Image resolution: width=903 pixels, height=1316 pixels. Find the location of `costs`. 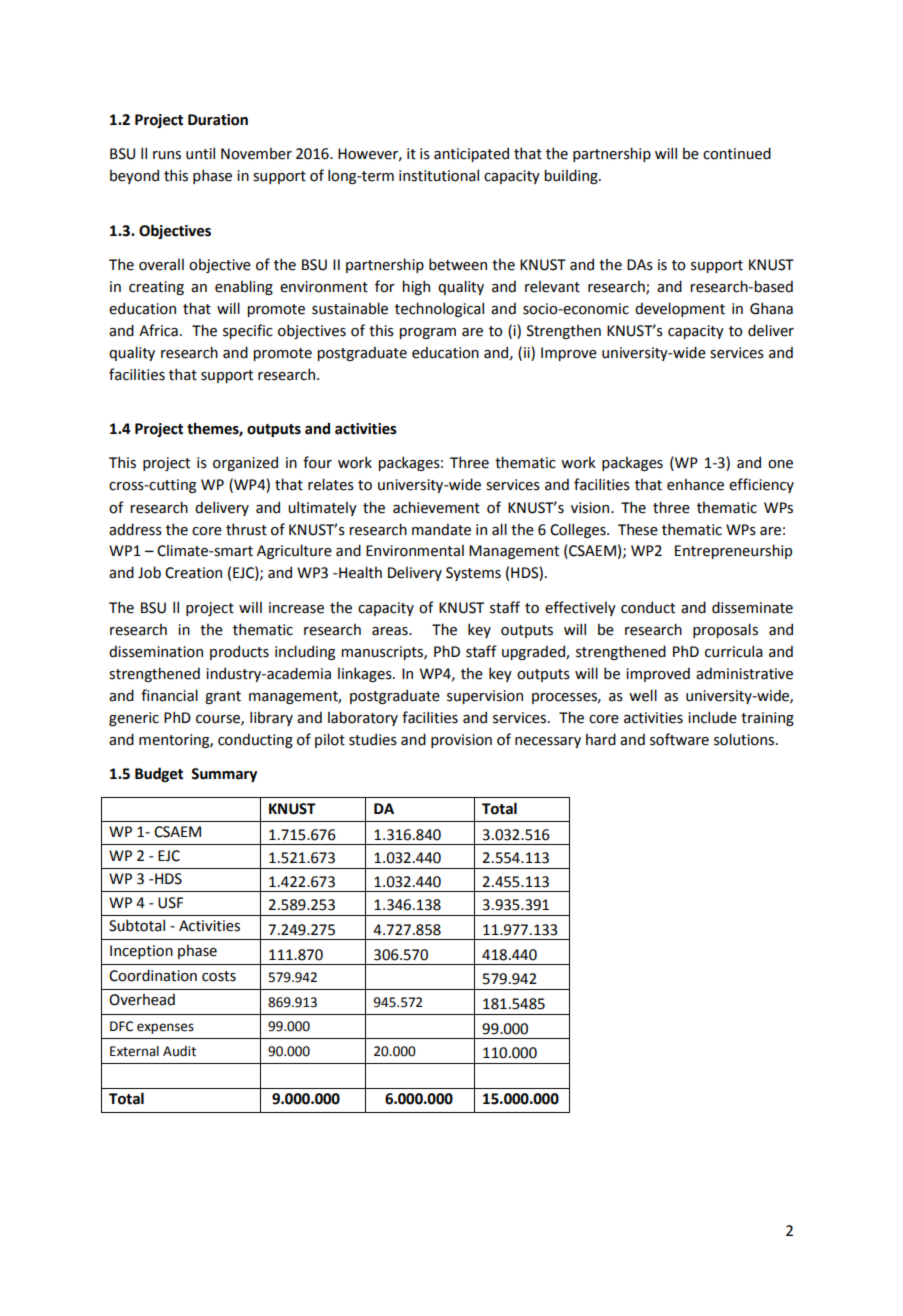

costs is located at coordinates (219, 976).
